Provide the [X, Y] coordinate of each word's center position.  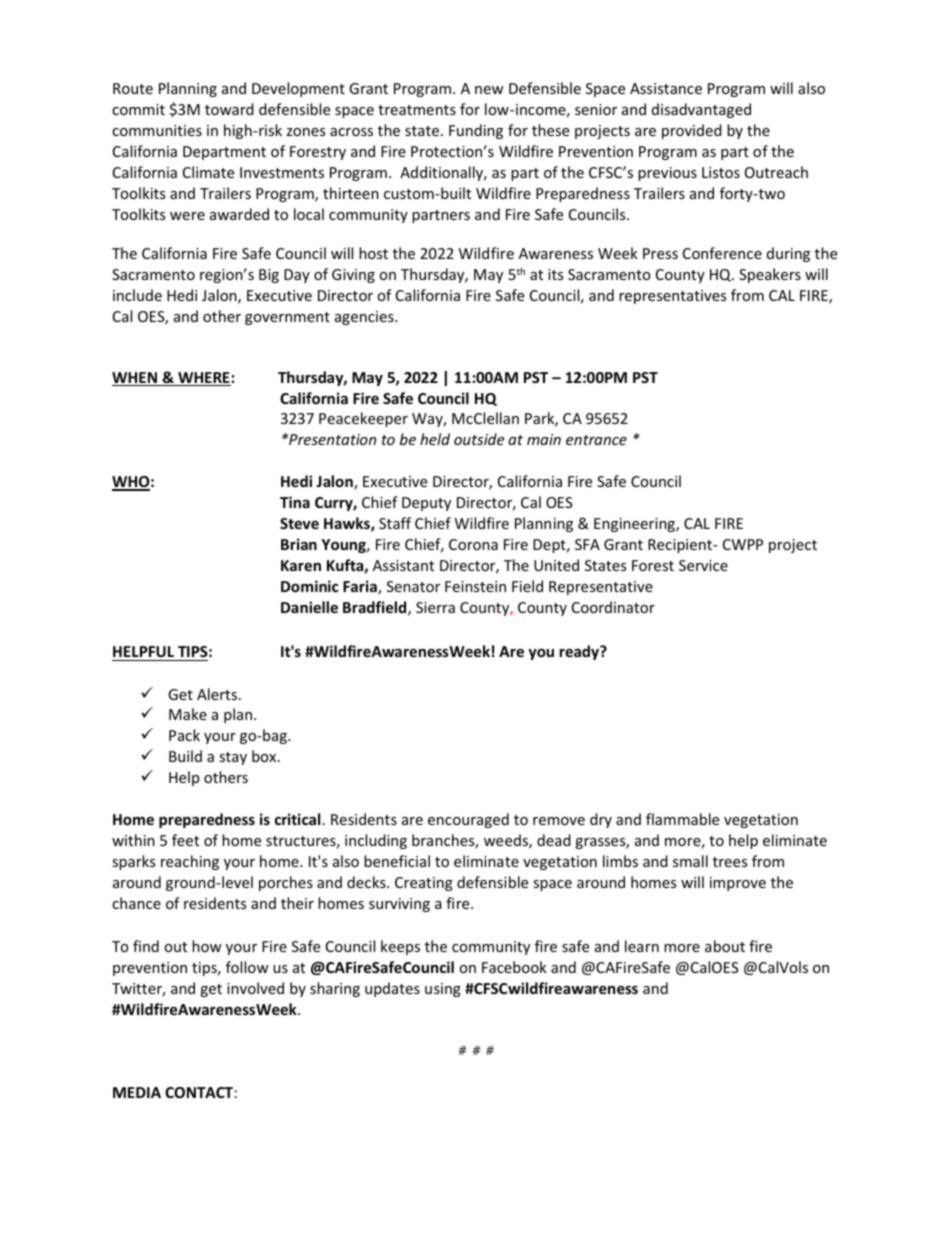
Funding [476, 131]
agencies [365, 318]
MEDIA [137, 1092]
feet [185, 840]
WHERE [203, 379]
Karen [301, 565]
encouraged [468, 820]
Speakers [770, 275]
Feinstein [475, 586]
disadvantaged [701, 110]
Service [703, 565]
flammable [682, 819]
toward [229, 109]
